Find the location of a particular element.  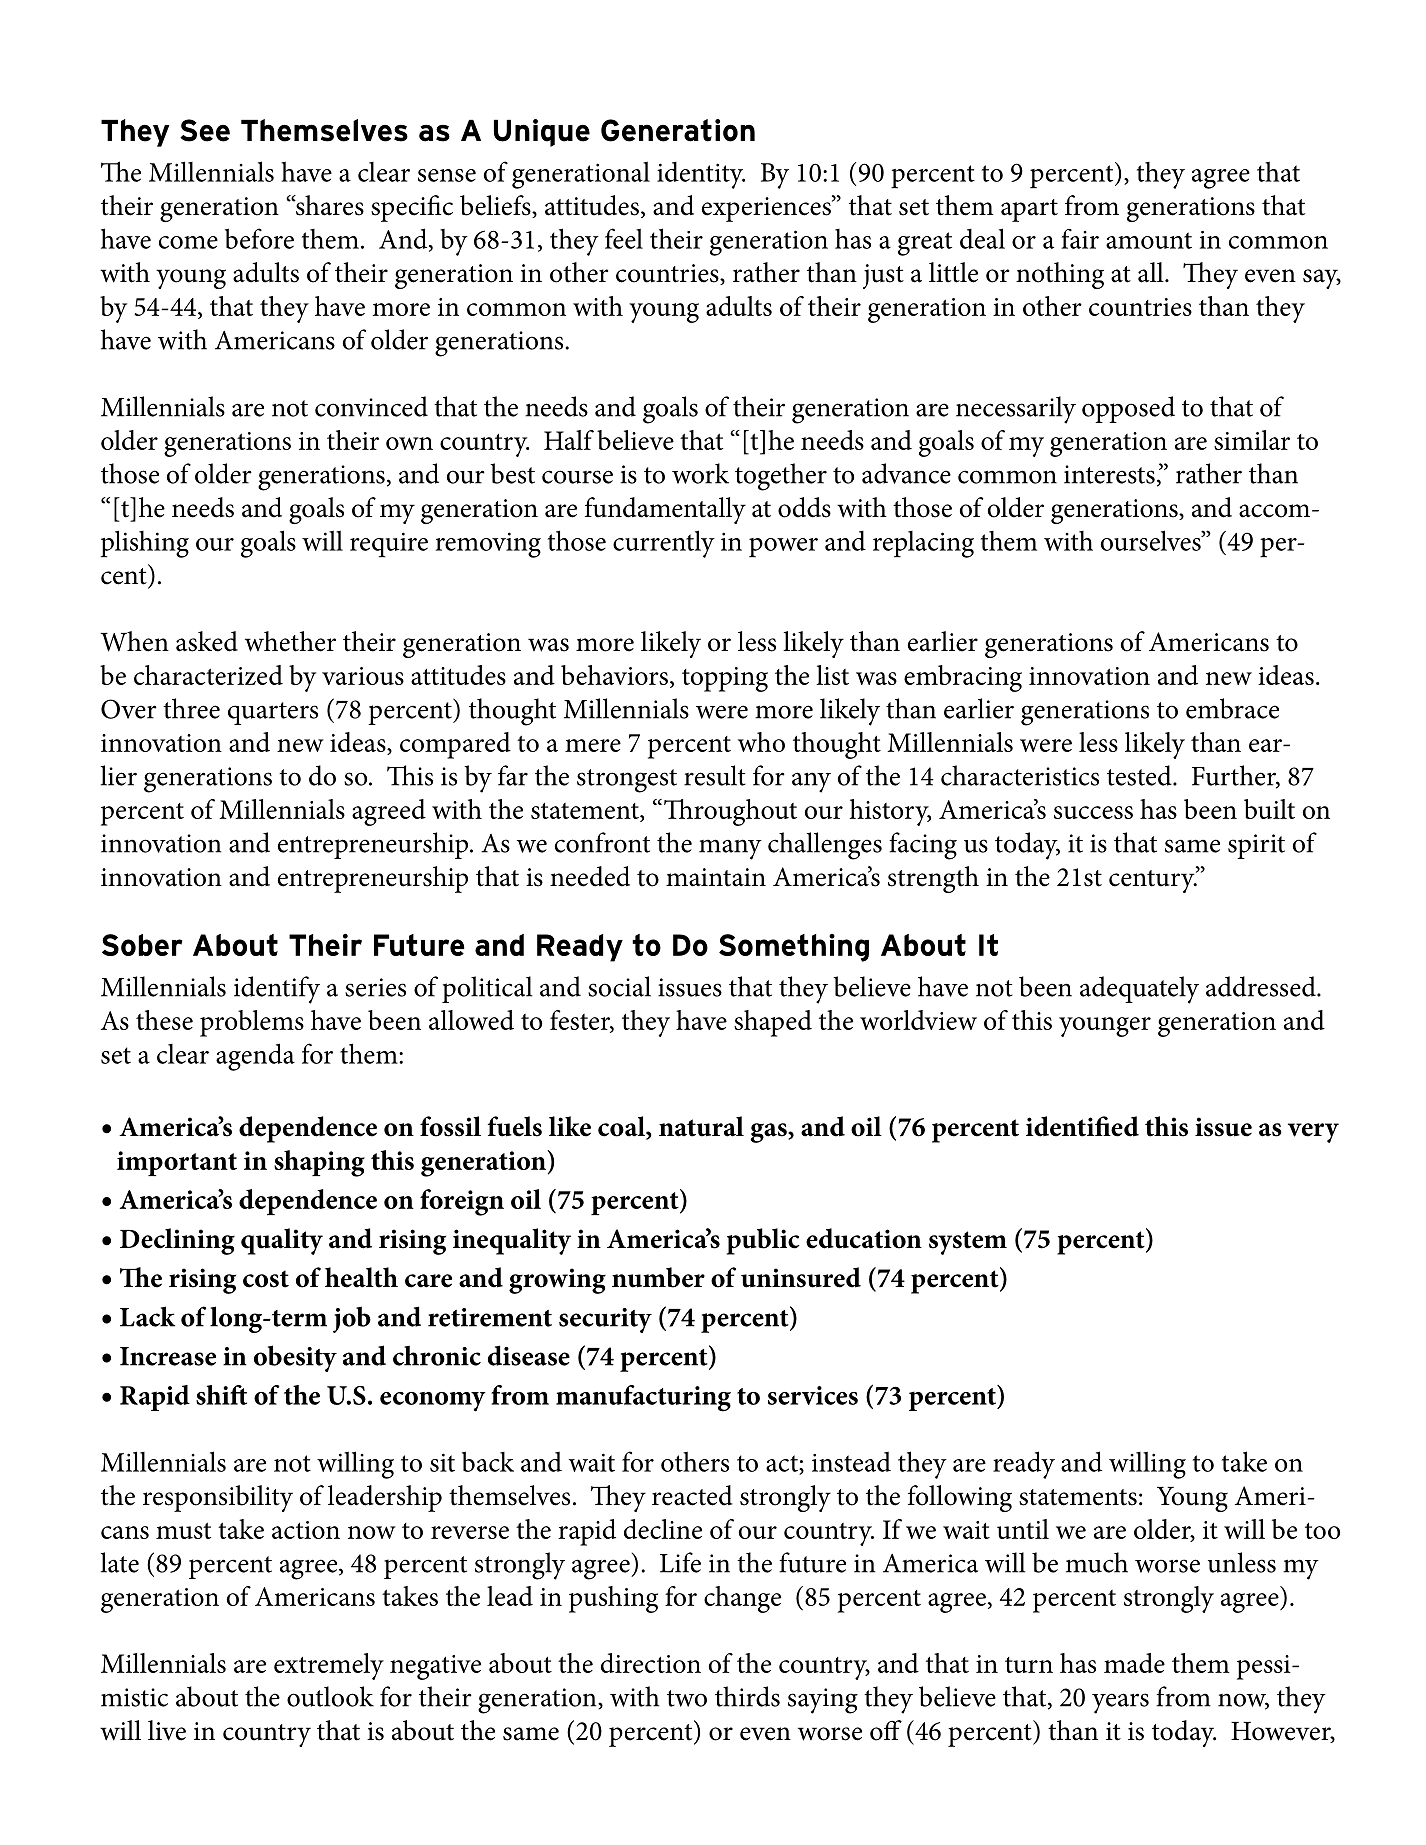

identity is located at coordinates (701, 175).
